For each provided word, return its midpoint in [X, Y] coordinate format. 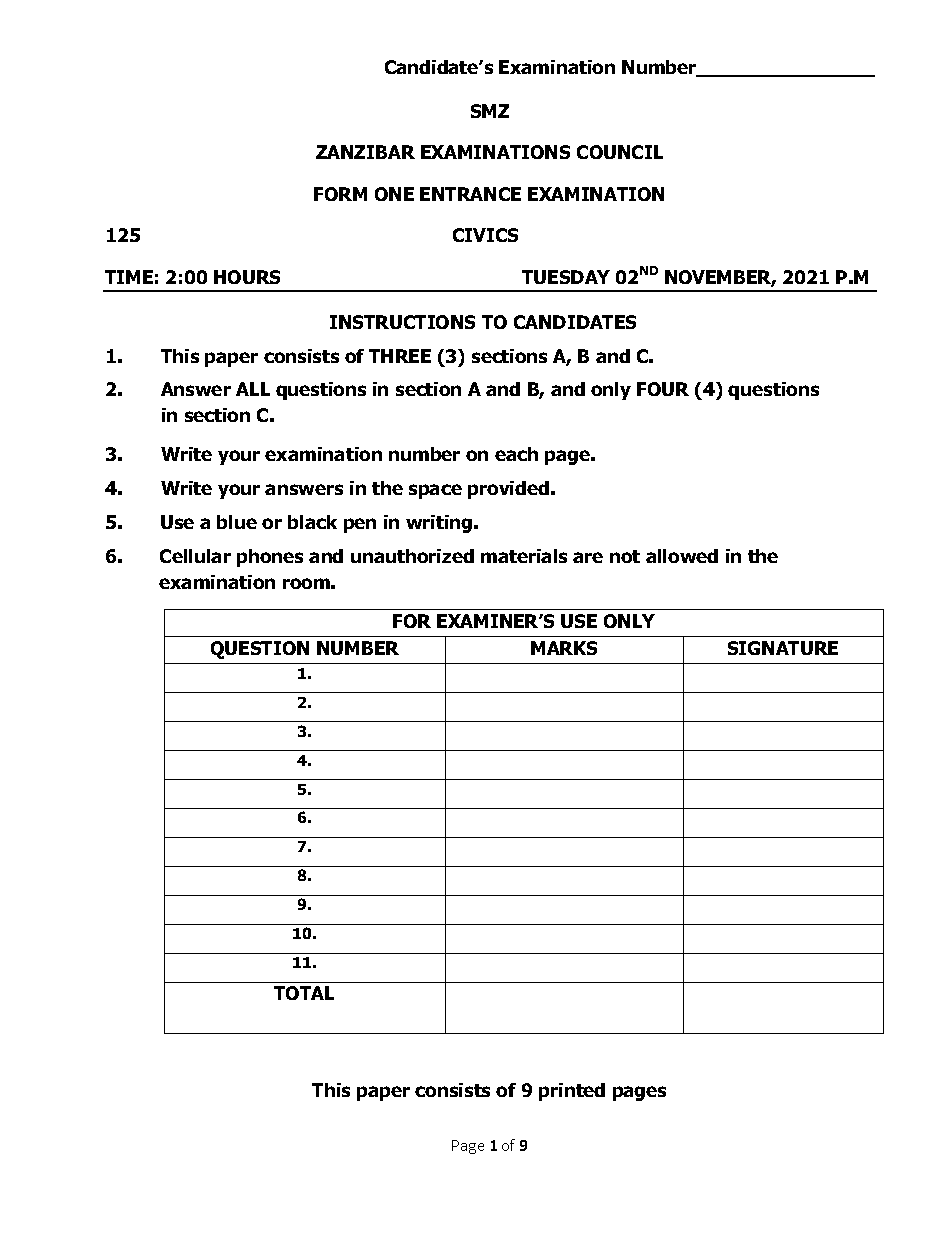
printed [572, 1092]
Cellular [195, 556]
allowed [682, 556]
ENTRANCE [470, 194]
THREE [400, 356]
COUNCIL [620, 152]
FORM [340, 194]
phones [270, 558]
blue [237, 522]
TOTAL [304, 993]
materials [524, 556]
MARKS [564, 648]
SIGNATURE [783, 648]
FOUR [663, 389]
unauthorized [412, 556]
